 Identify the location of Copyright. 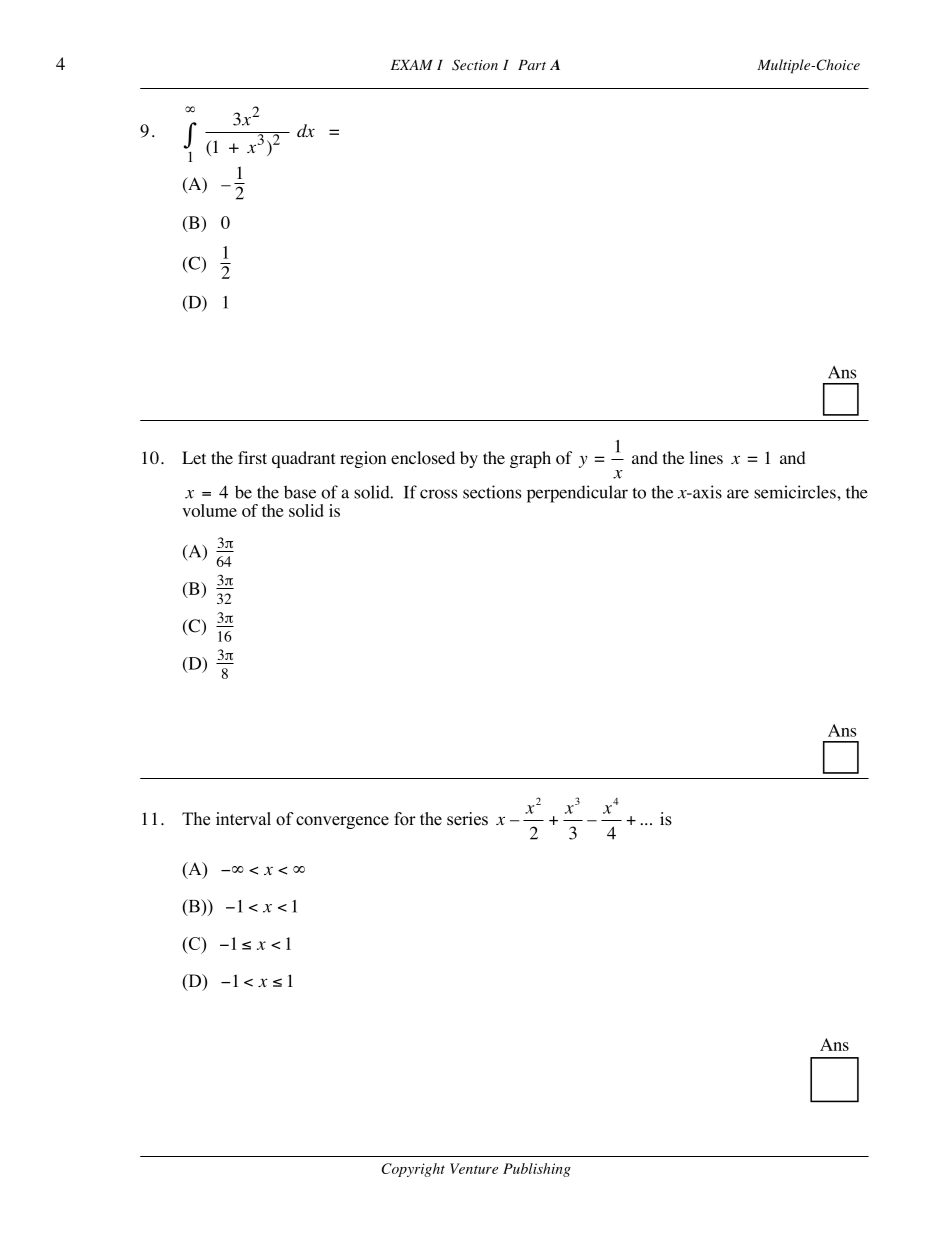
(413, 1170).
